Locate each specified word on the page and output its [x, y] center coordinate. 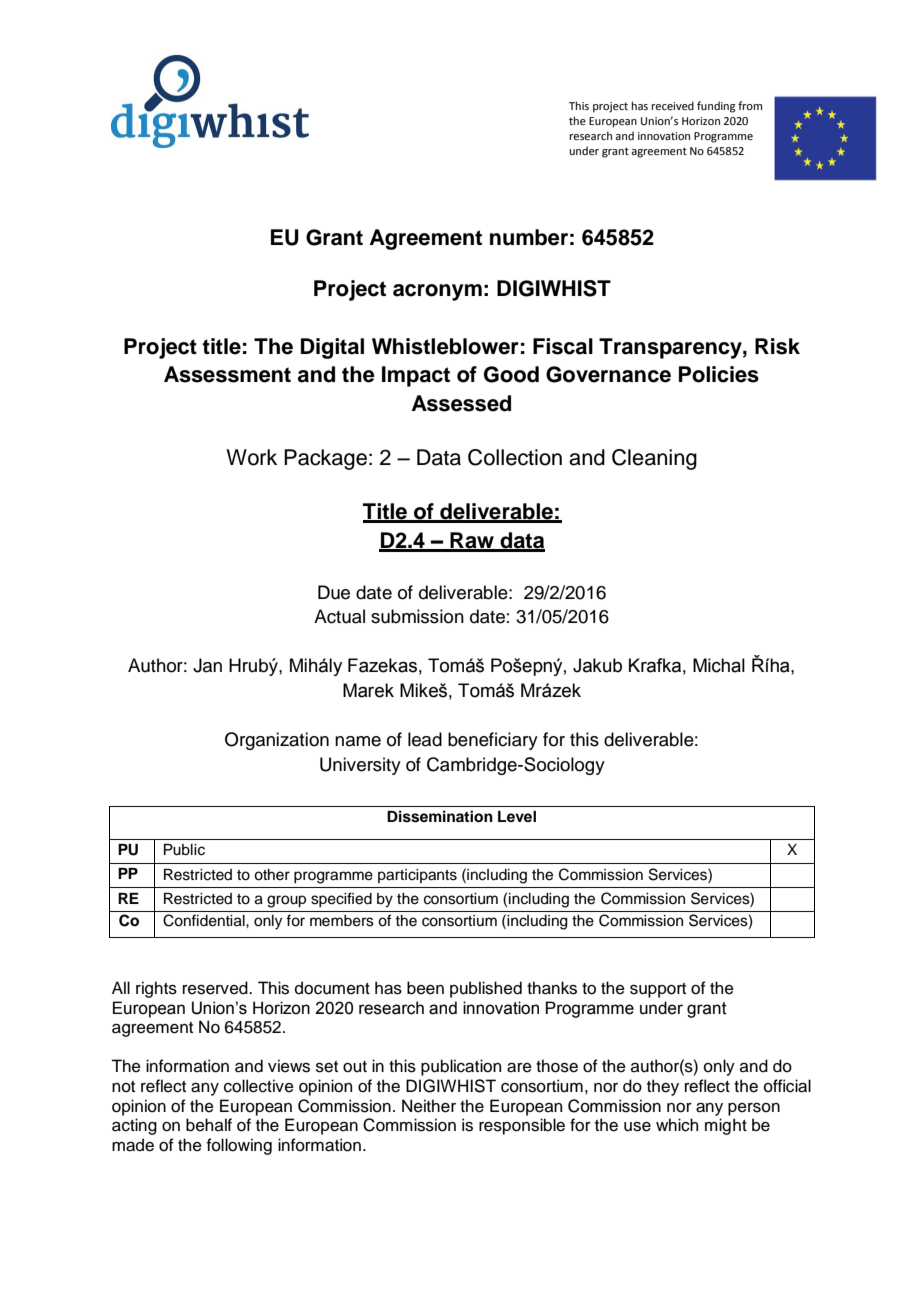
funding [716, 107]
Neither [429, 1106]
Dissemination [440, 816]
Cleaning [654, 459]
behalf [209, 1125]
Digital [332, 348]
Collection [515, 457]
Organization [277, 741]
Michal [719, 665]
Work [251, 457]
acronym [437, 292]
